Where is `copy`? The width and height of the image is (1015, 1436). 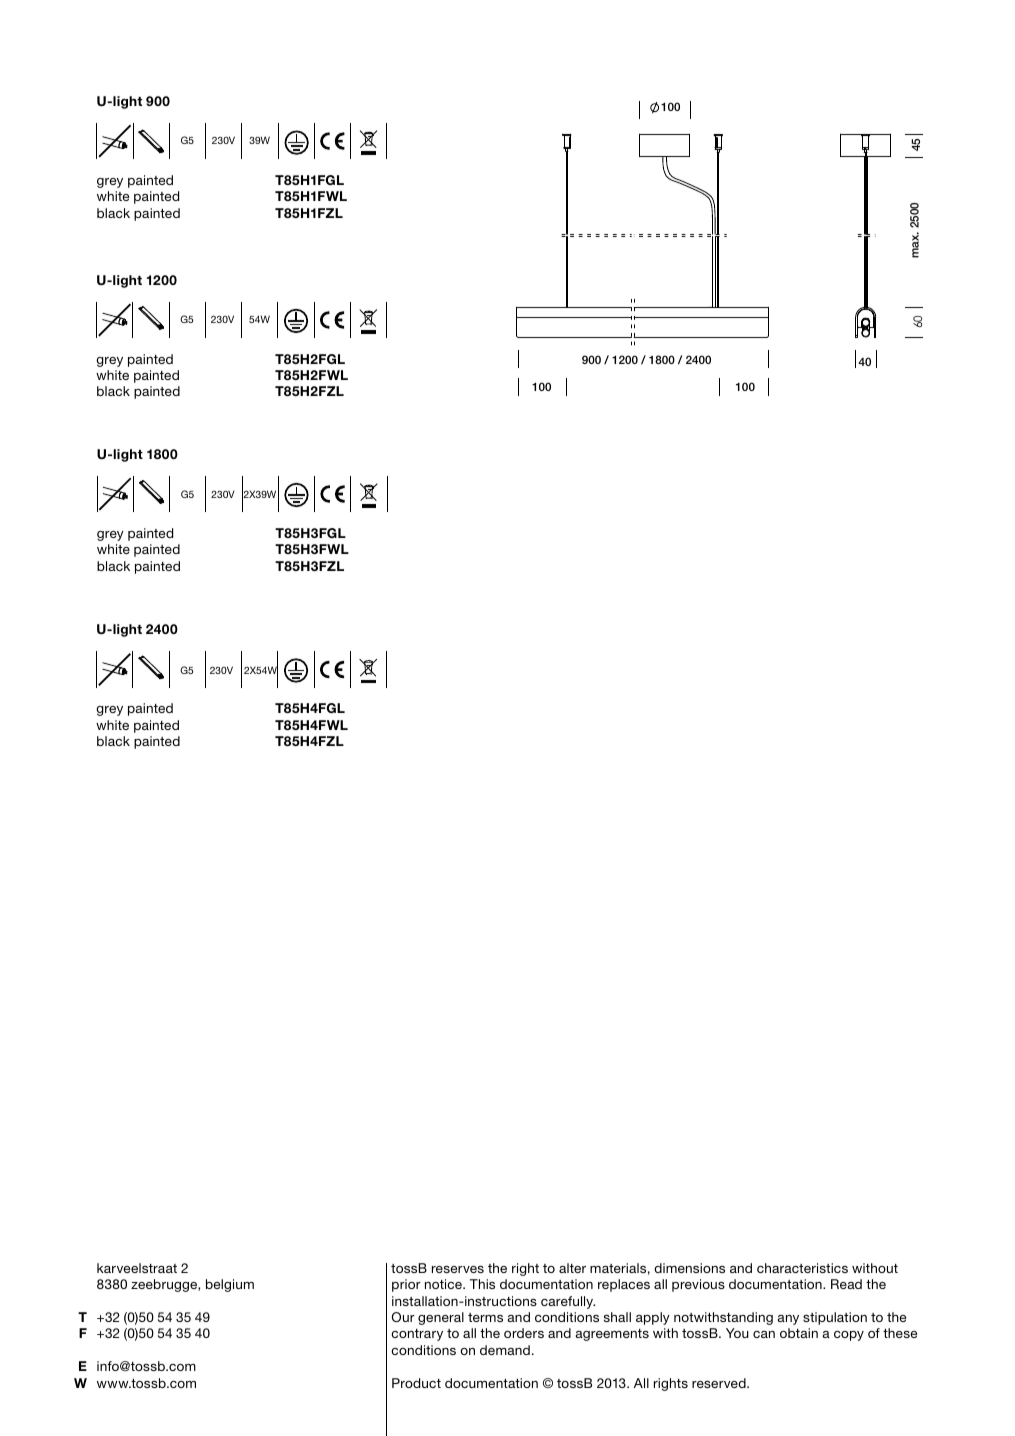
copy is located at coordinates (849, 1336).
